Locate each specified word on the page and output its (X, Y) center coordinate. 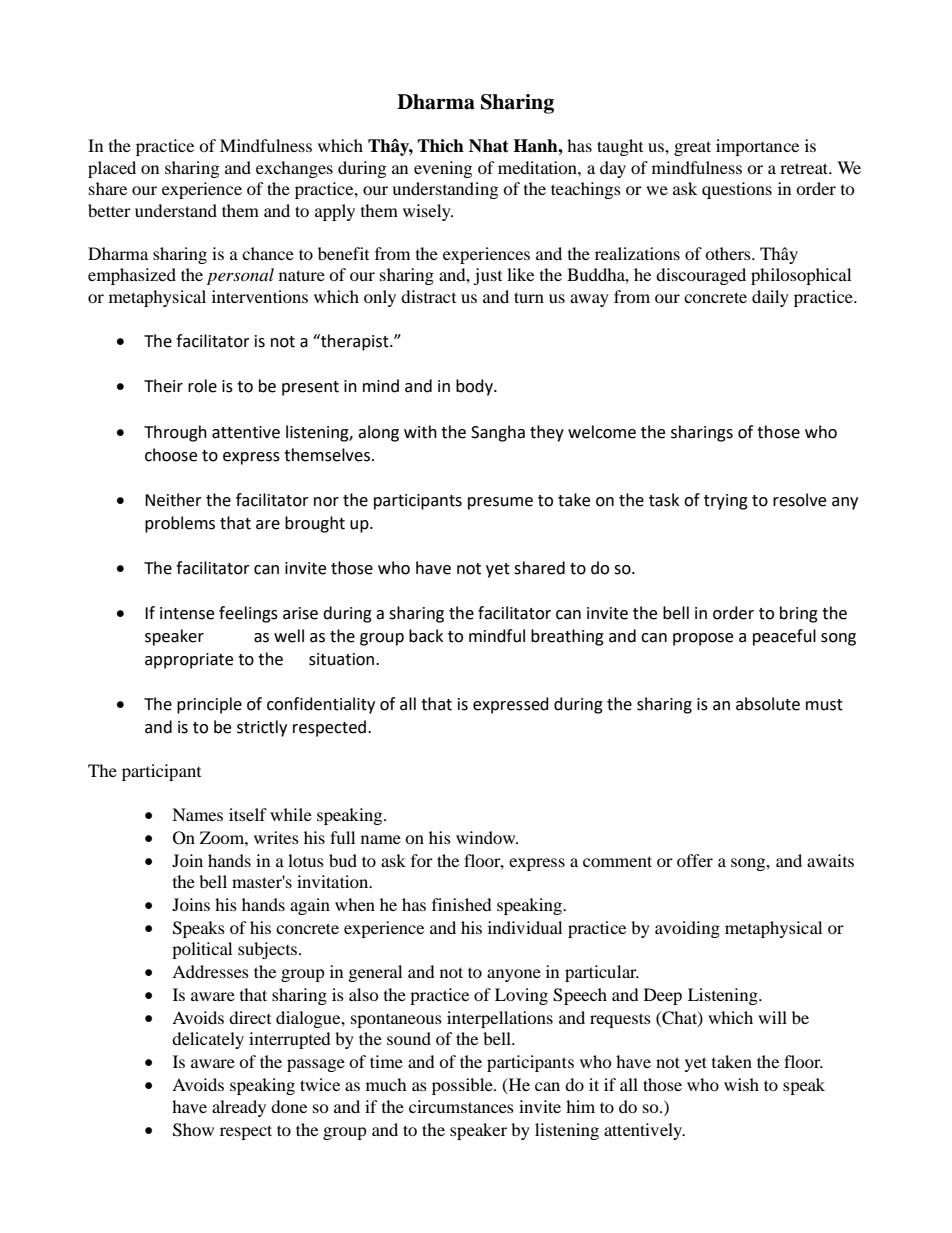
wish (741, 1084)
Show (193, 1130)
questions (737, 190)
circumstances (461, 1106)
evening (443, 169)
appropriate (189, 661)
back (426, 636)
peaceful (784, 637)
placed (112, 169)
